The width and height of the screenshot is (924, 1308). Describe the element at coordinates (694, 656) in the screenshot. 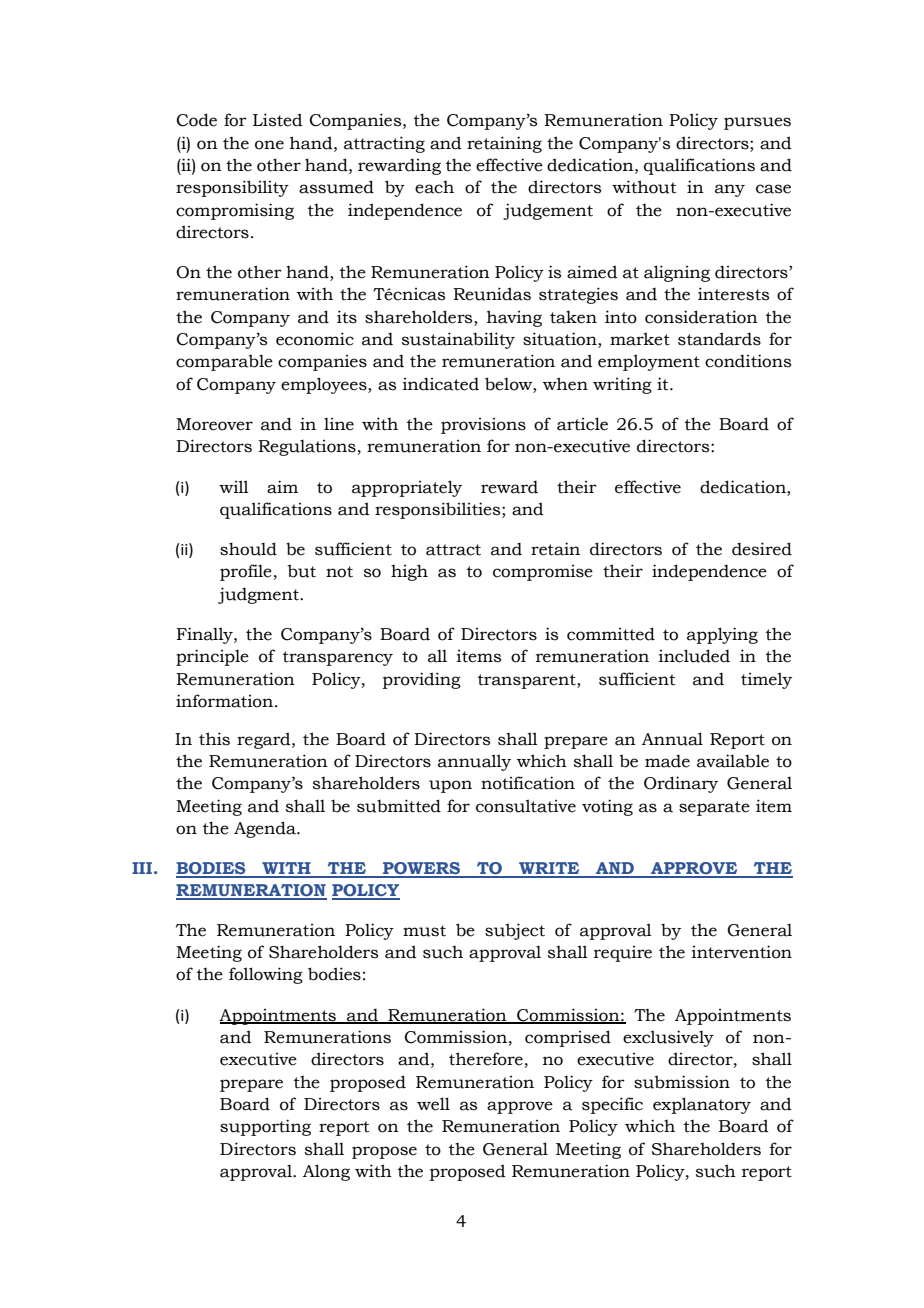

I see `included` at that location.
